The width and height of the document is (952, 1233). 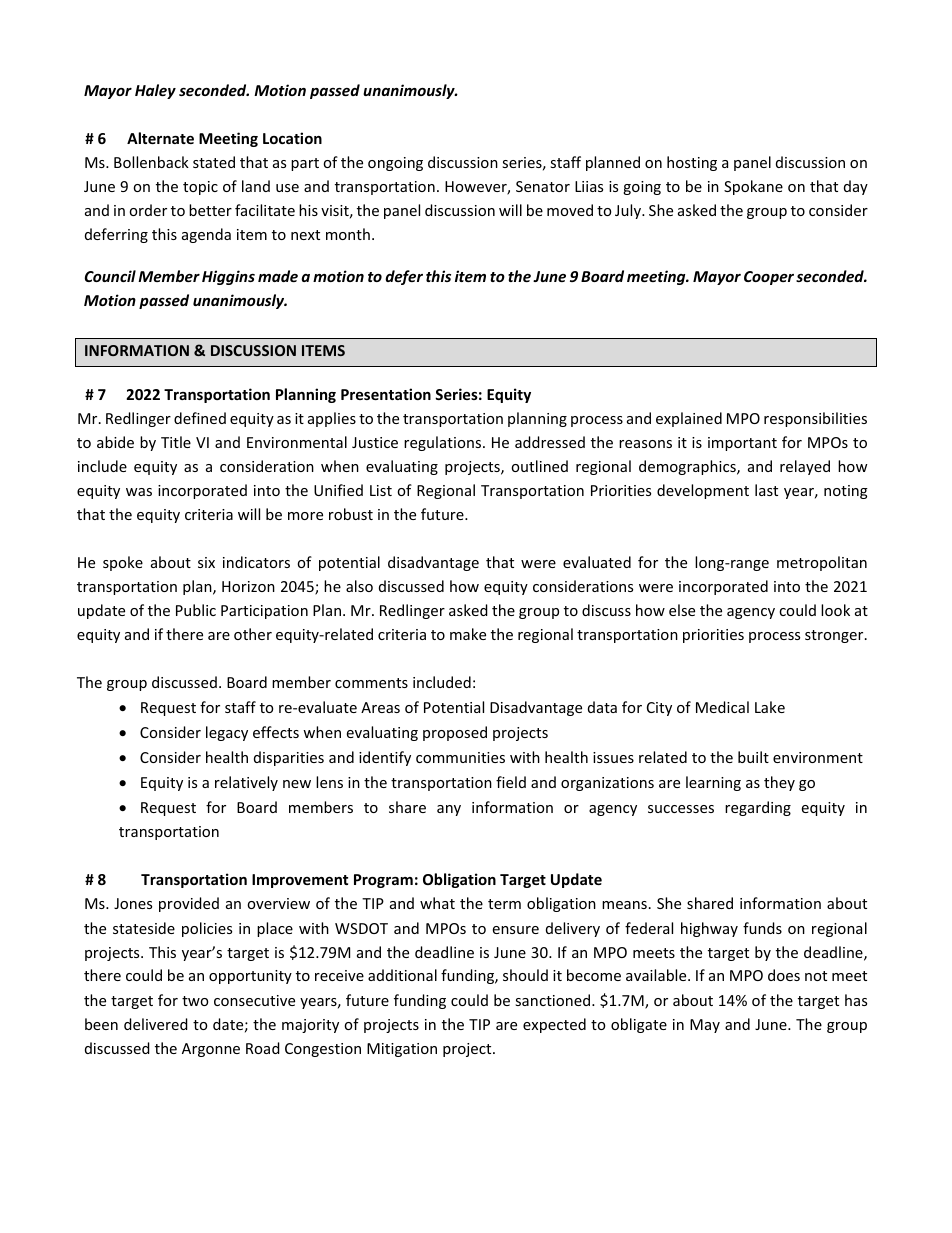 I want to click on Alternate, so click(x=160, y=138).
